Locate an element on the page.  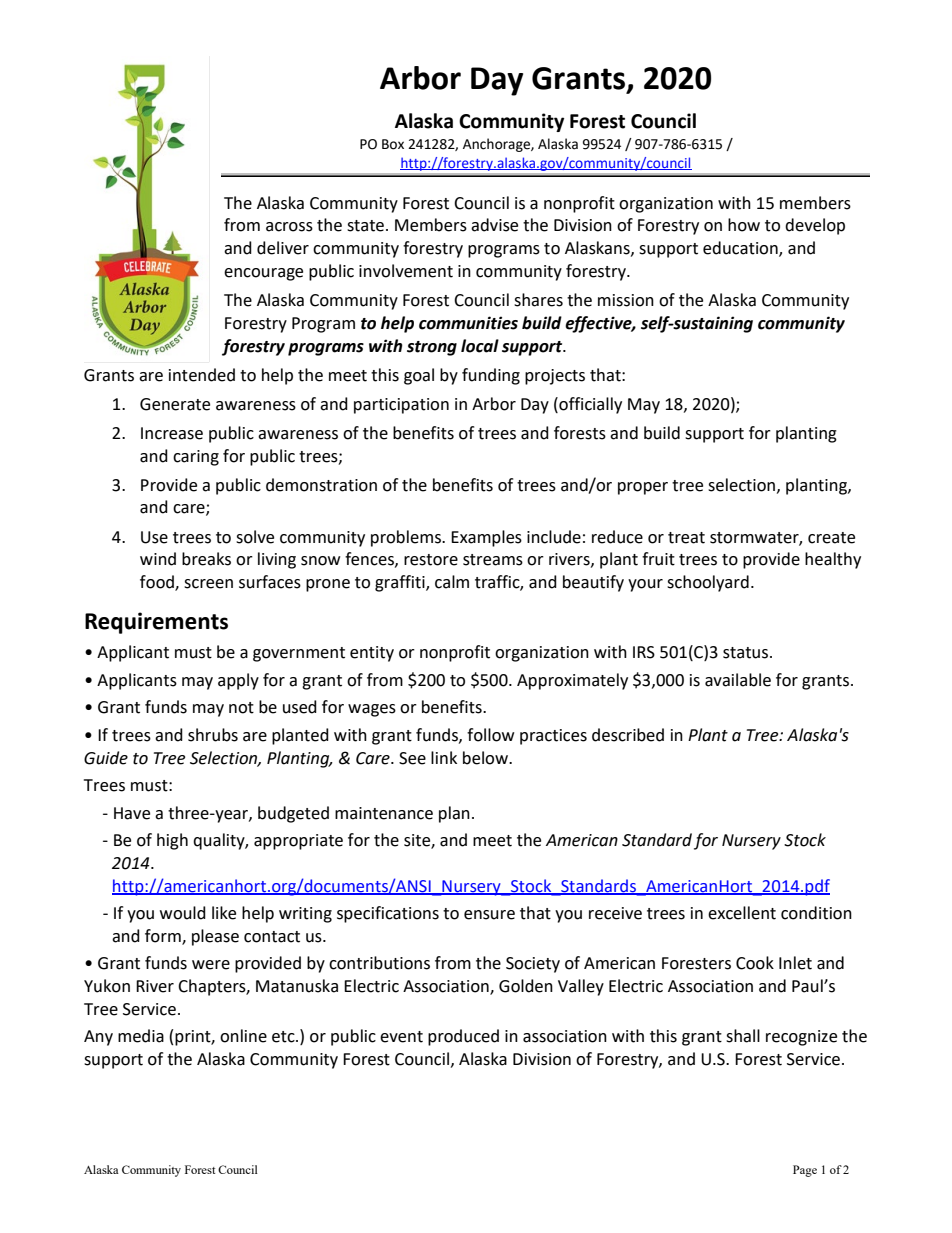
media is located at coordinates (141, 1036).
